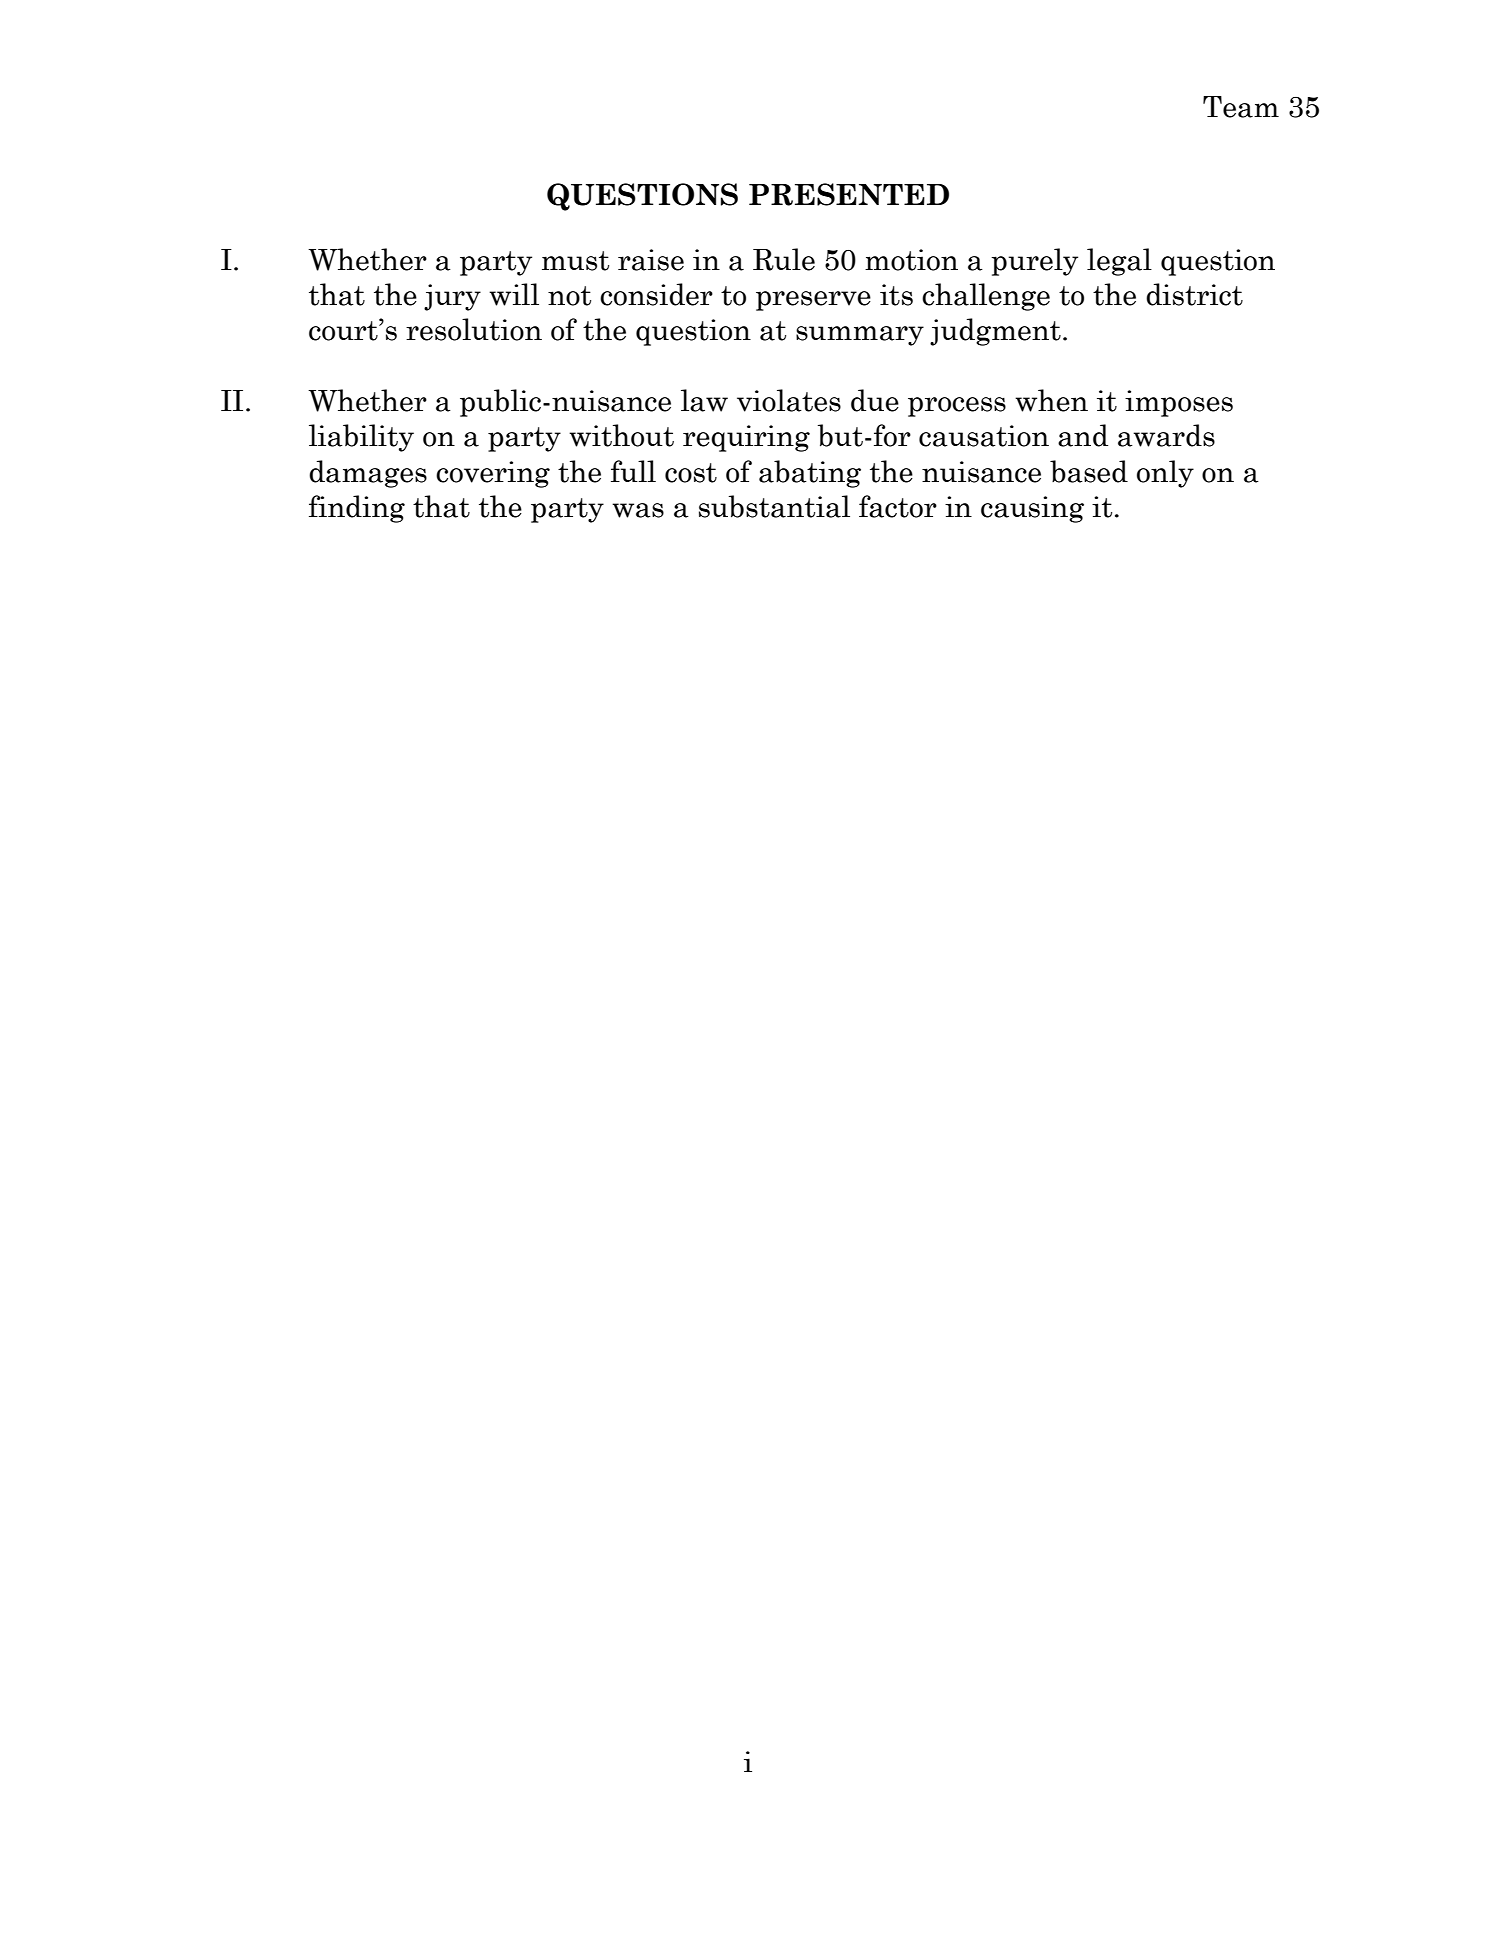  I want to click on Team, so click(1241, 107).
